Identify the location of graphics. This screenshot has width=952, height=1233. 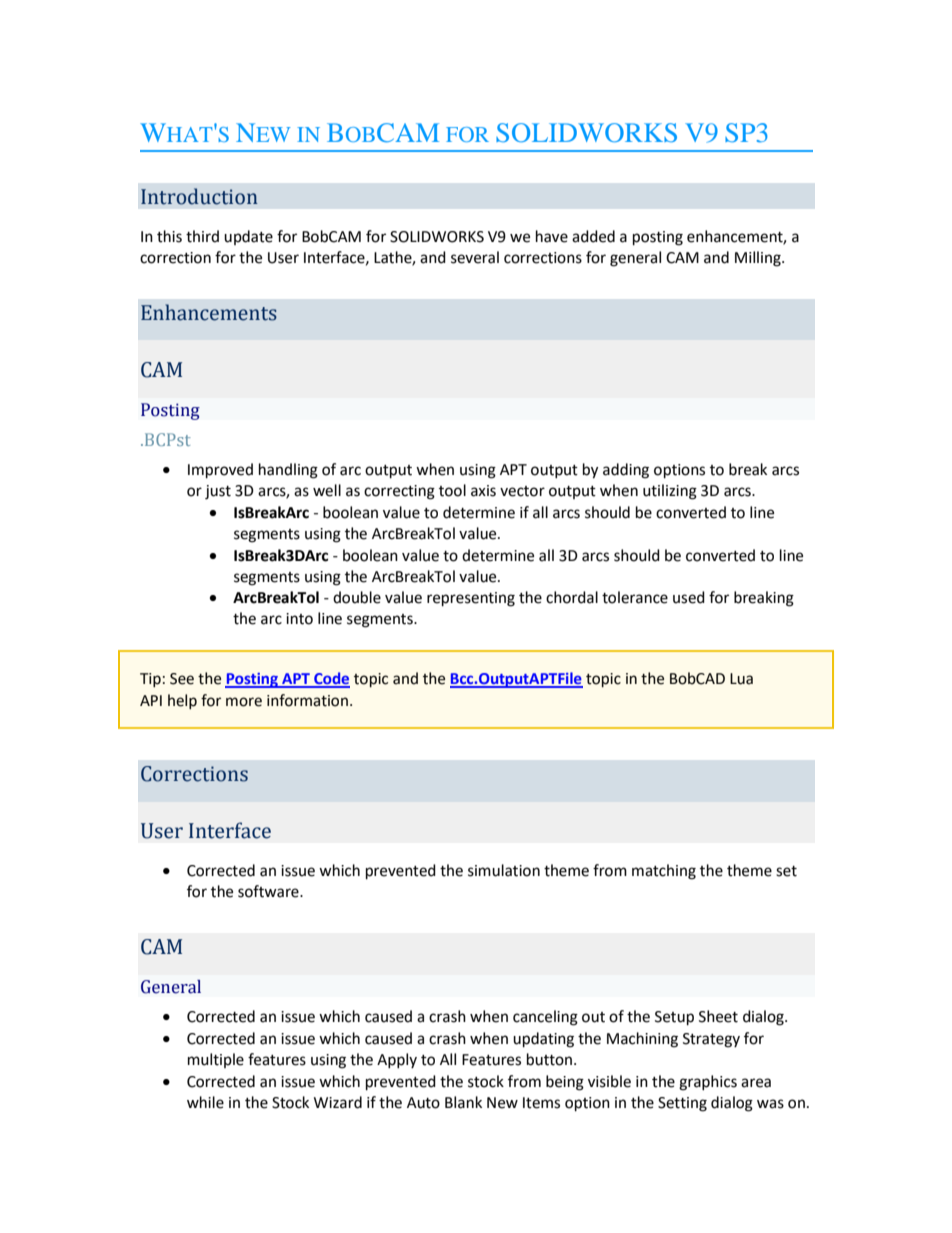
(708, 1083).
